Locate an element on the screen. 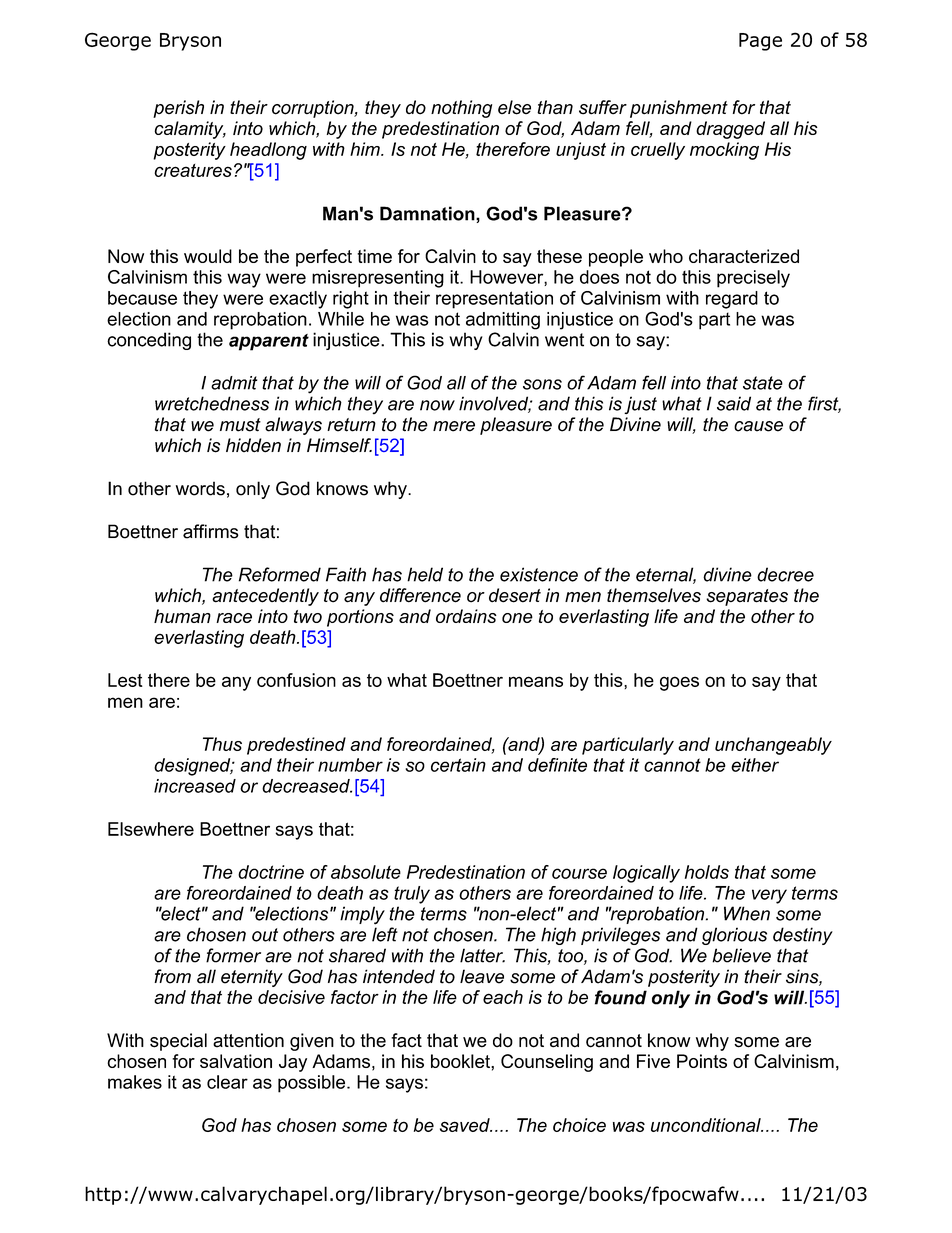  Page is located at coordinates (760, 42).
